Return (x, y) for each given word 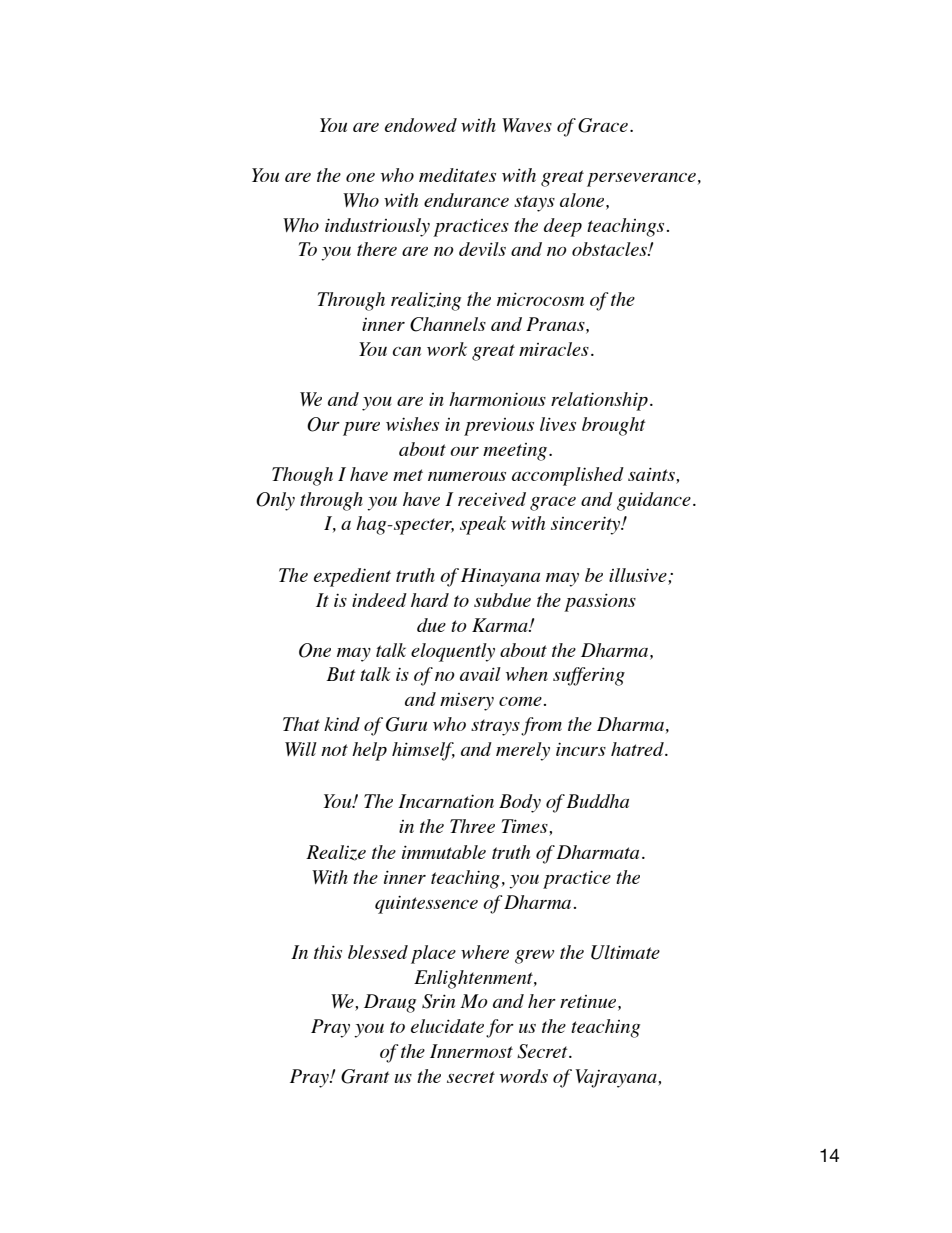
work (447, 349)
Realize (336, 853)
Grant (365, 1076)
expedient (352, 577)
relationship (599, 401)
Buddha (597, 801)
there (377, 249)
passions (600, 602)
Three (472, 826)
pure (361, 429)
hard (430, 600)
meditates (457, 175)
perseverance (641, 180)
